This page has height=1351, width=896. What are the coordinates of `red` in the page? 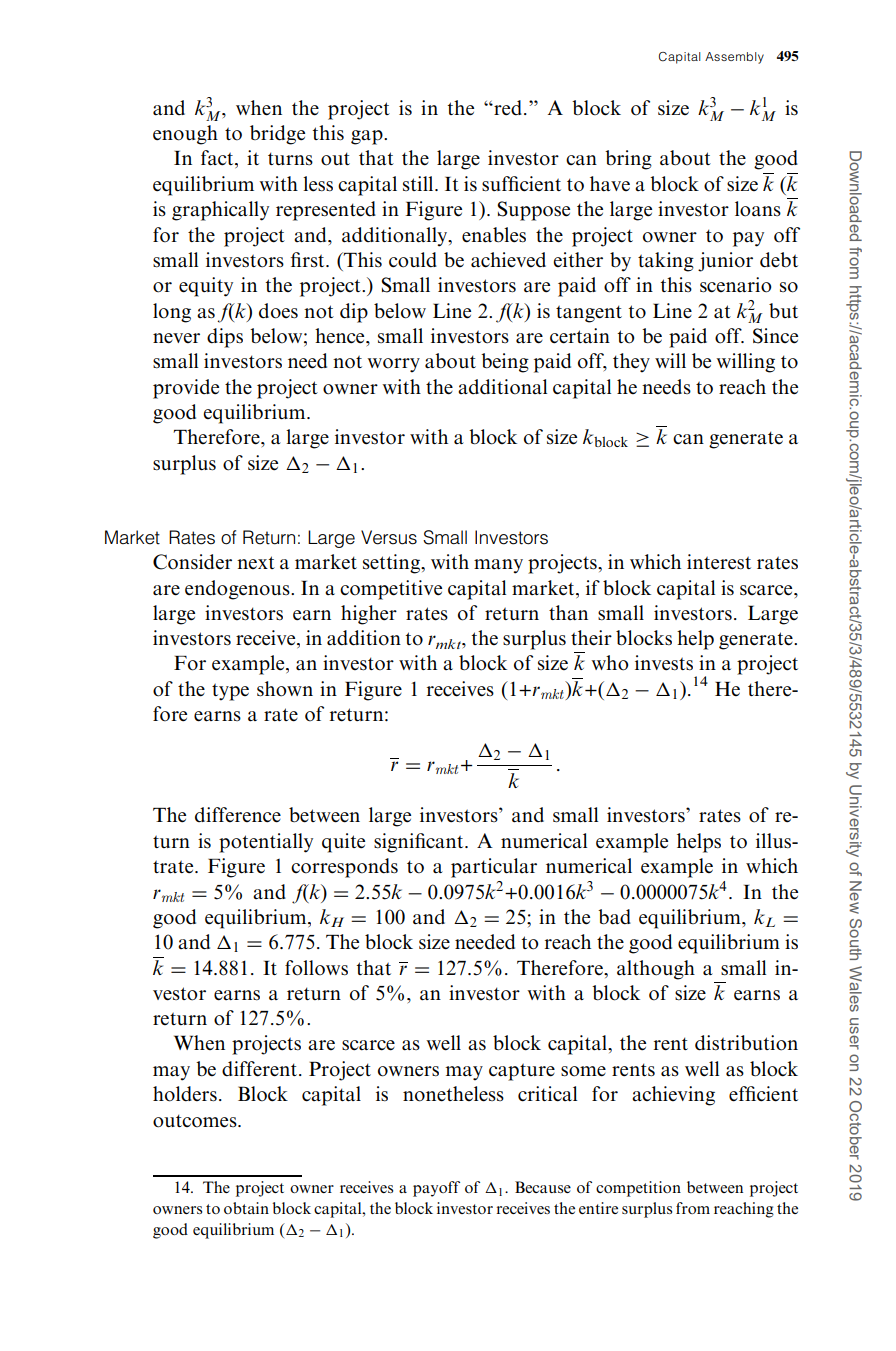 It's located at (508, 108).
